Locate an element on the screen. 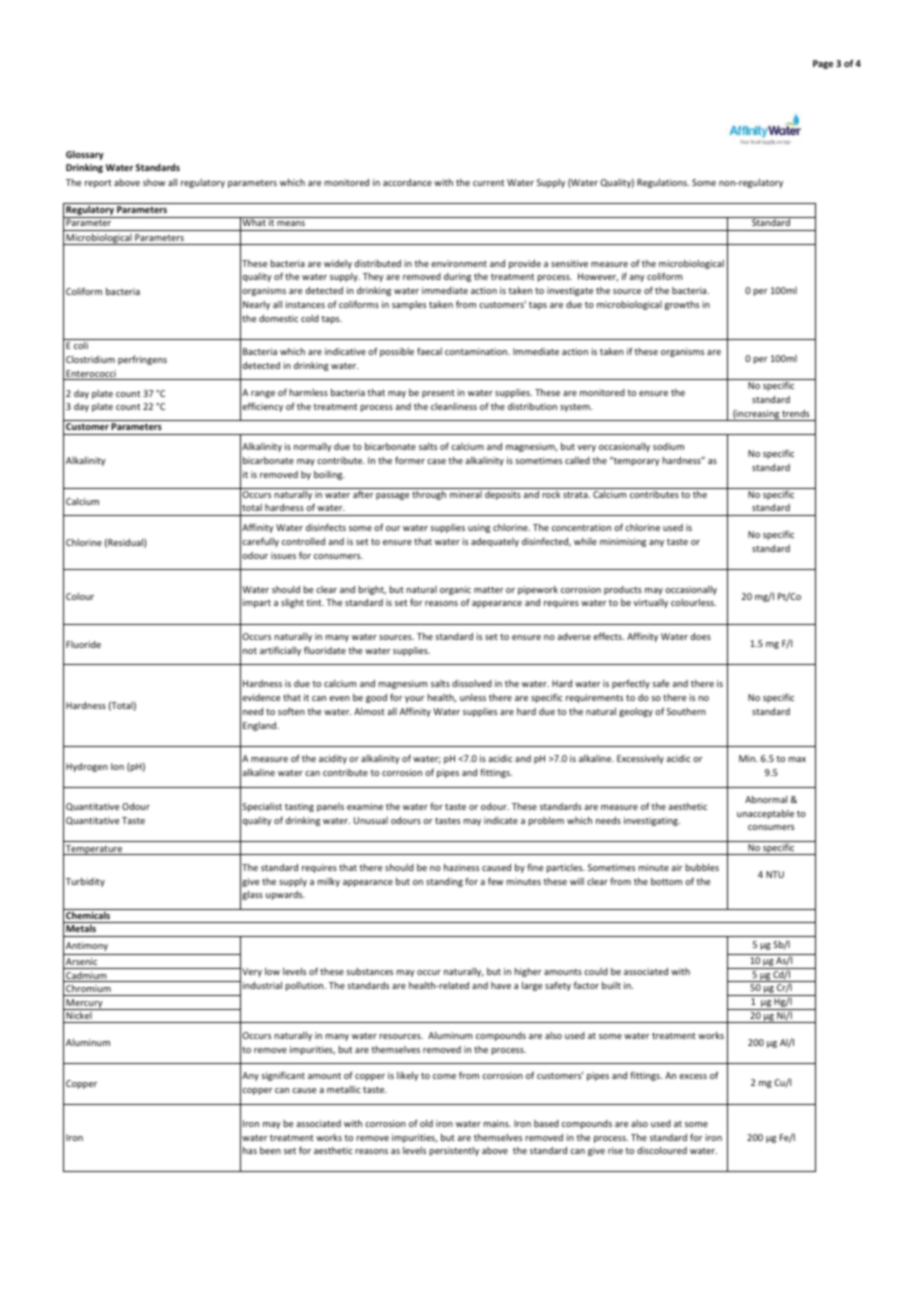 This screenshot has width=924, height=1308. has is located at coordinates (250, 1150).
